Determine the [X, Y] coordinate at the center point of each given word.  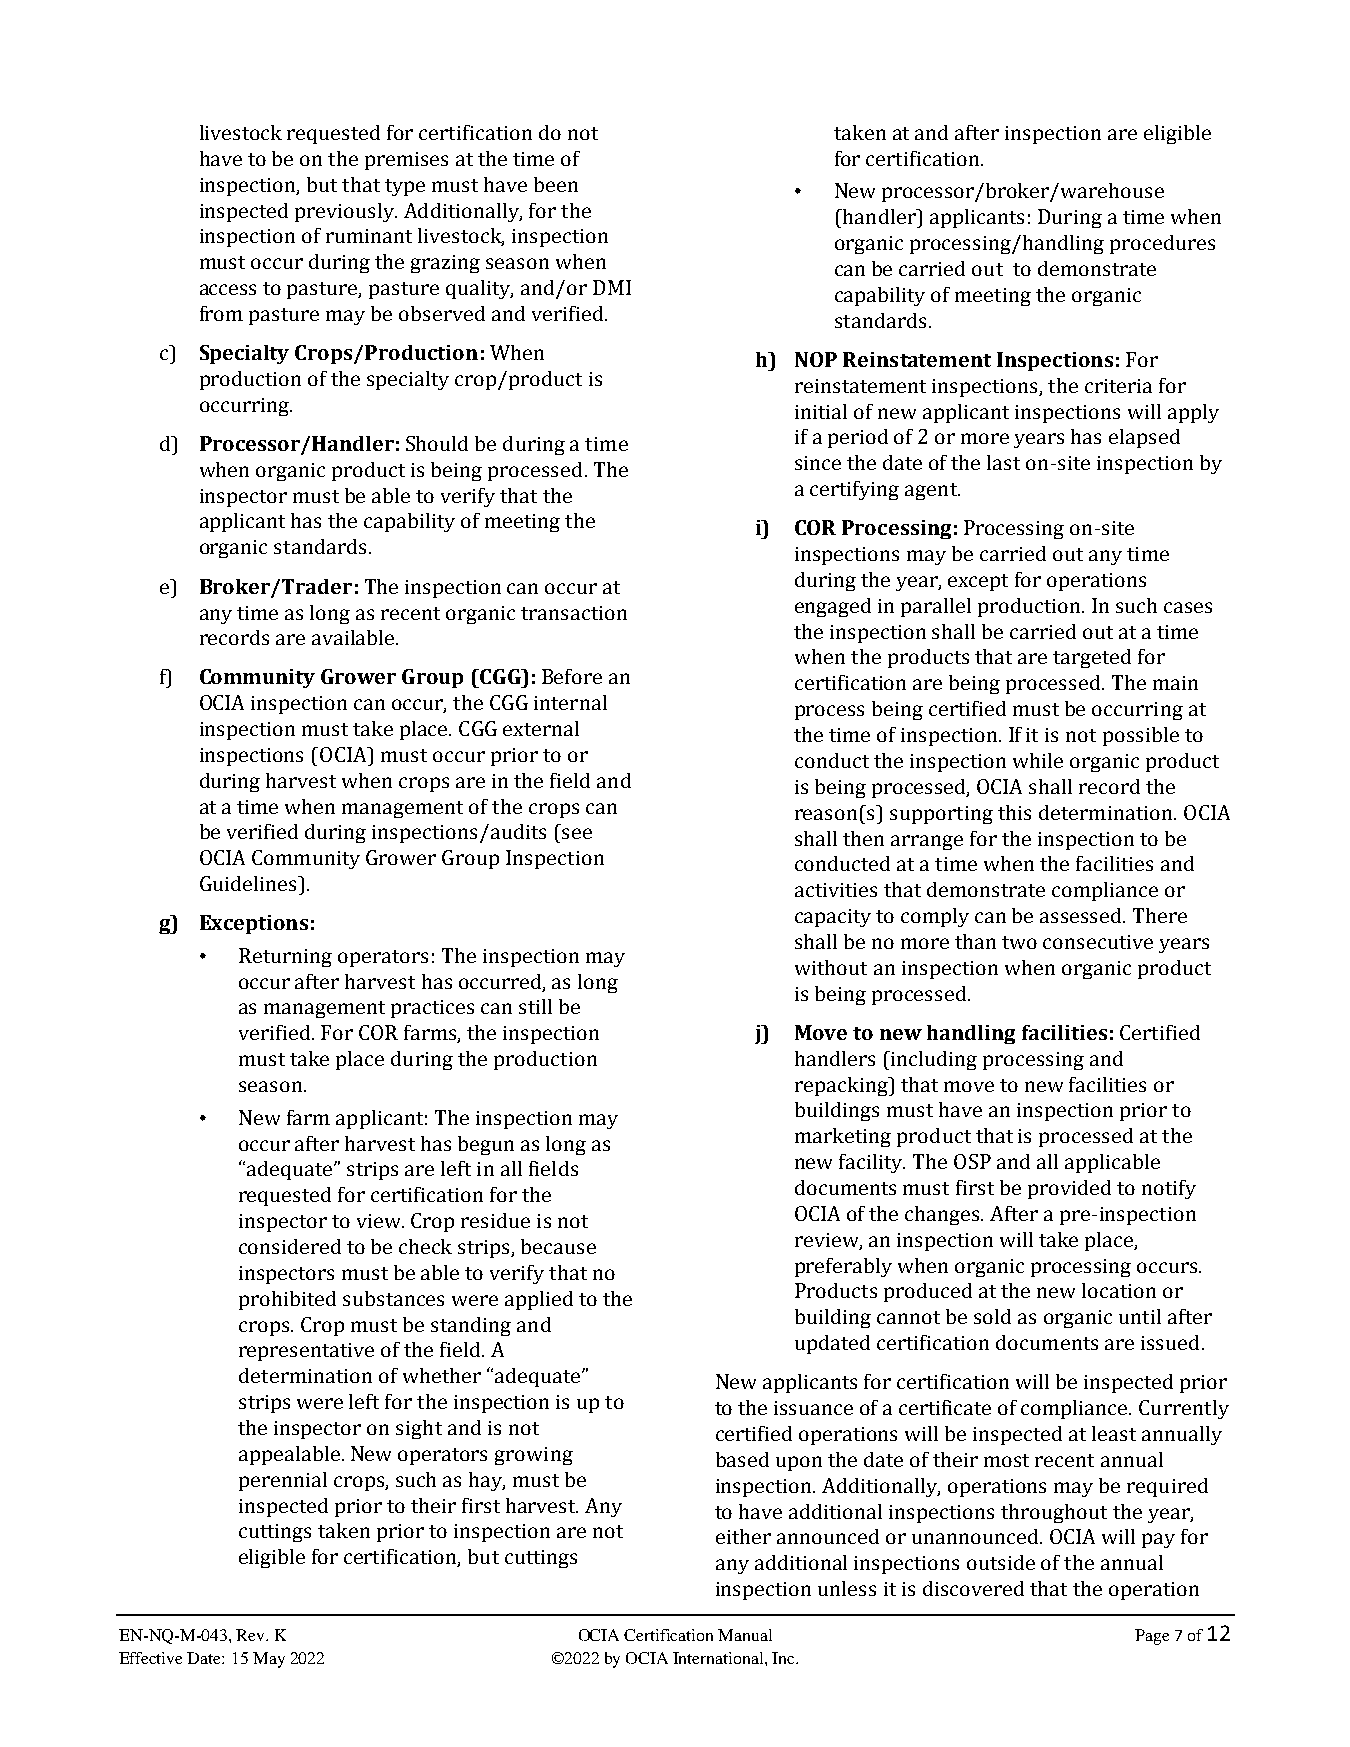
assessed [1082, 915]
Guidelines [249, 883]
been [556, 184]
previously [346, 212]
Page [1152, 1637]
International [719, 1658]
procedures [1162, 244]
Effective [150, 1658]
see [577, 833]
